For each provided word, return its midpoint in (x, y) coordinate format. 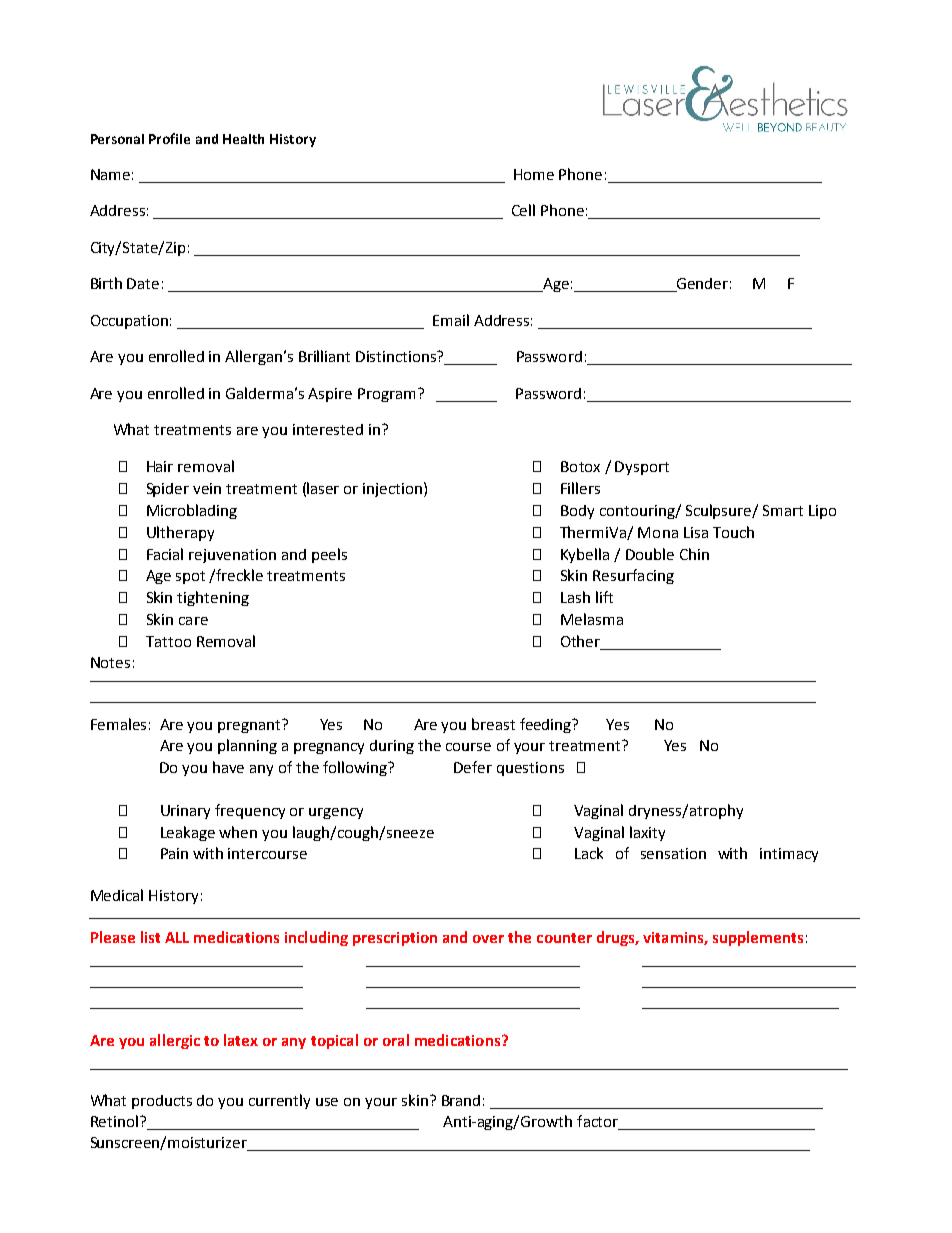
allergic (175, 1041)
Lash (575, 597)
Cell (523, 210)
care (193, 621)
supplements (758, 938)
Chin (694, 554)
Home (534, 174)
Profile (169, 138)
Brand (461, 1100)
